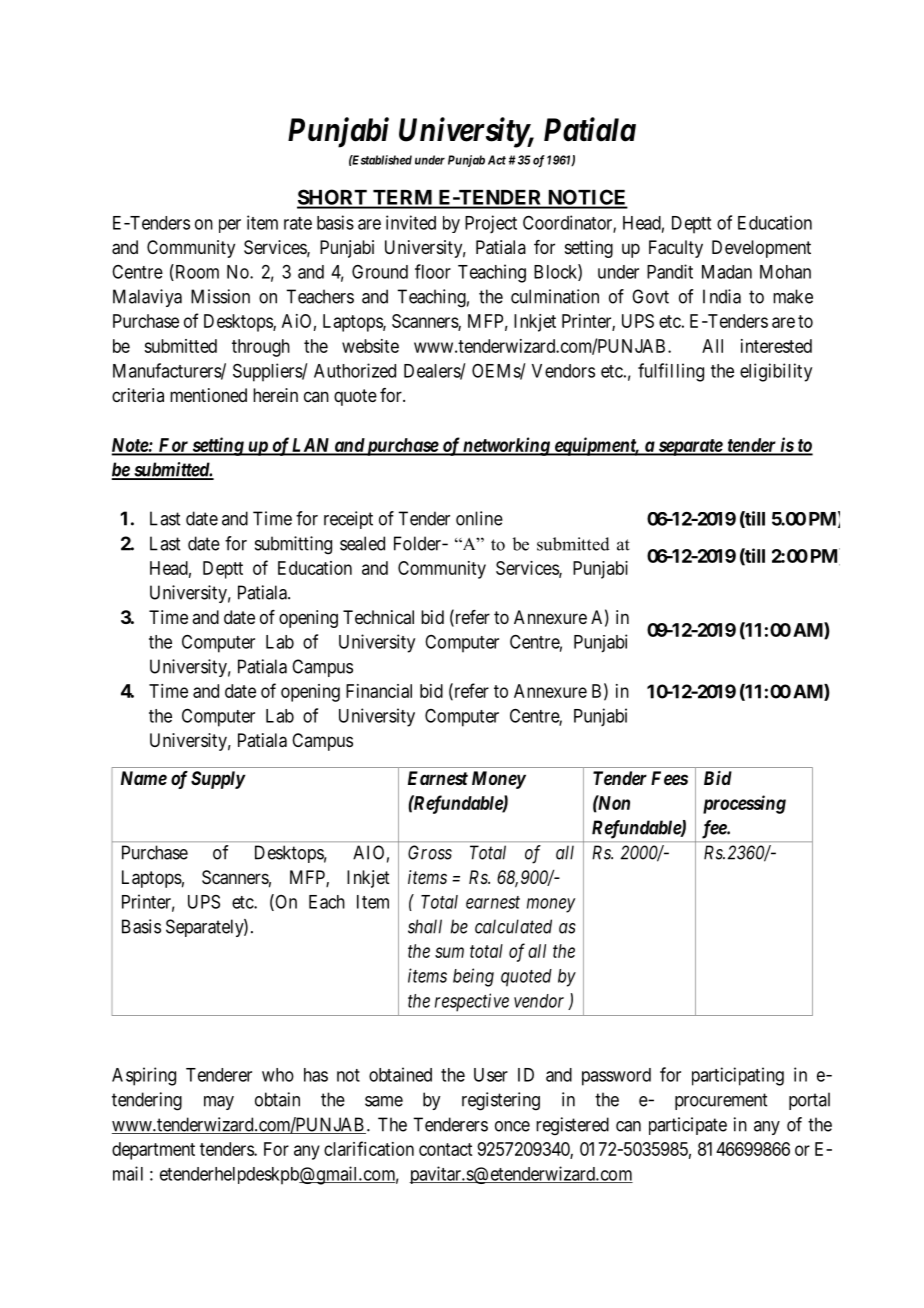 Image resolution: width=924 pixels, height=1308 pixels. What do you see at coordinates (727, 272) in the screenshot?
I see `Madan` at bounding box center [727, 272].
